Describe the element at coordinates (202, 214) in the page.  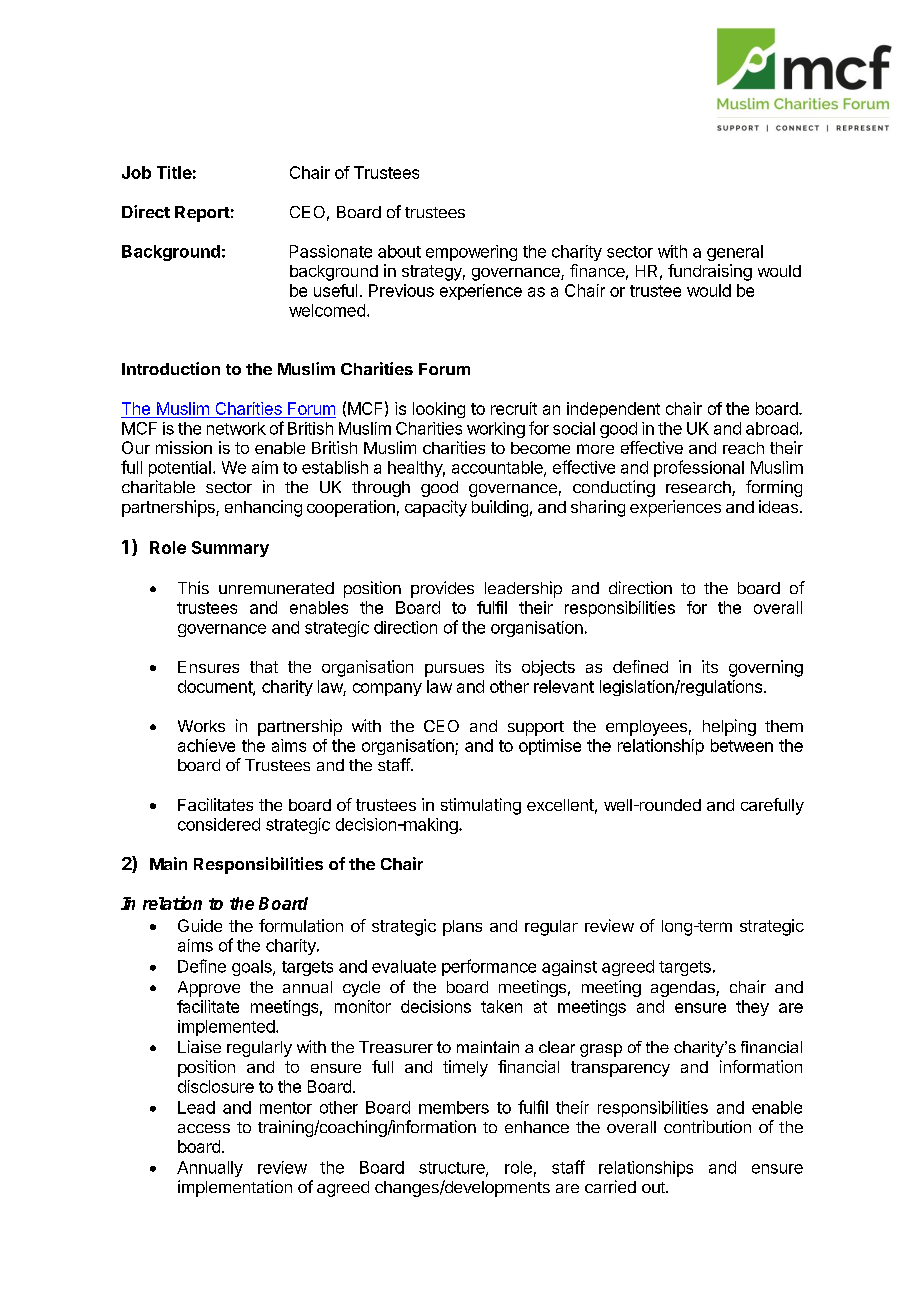
I see `Report` at that location.
